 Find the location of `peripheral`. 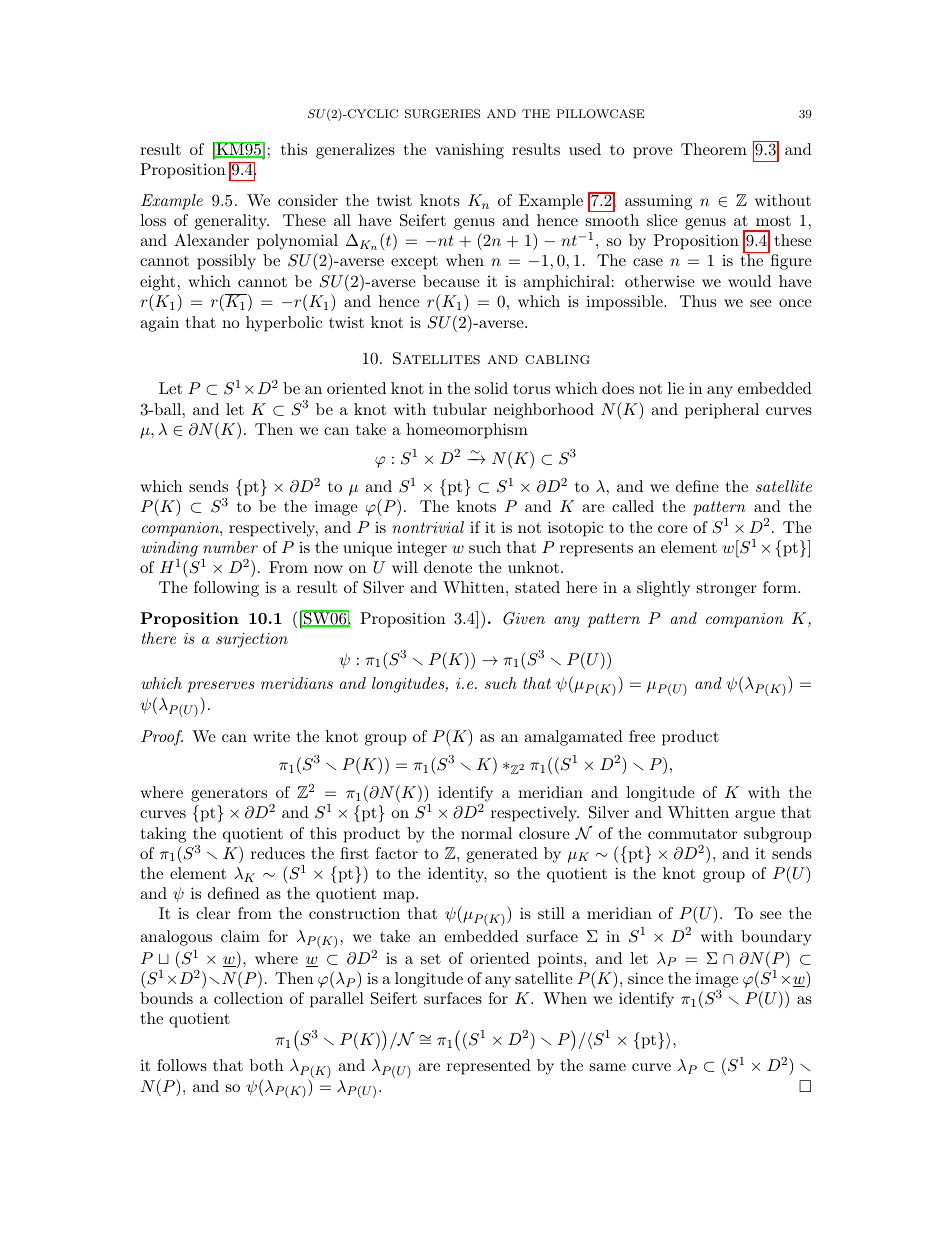

peripheral is located at coordinates (722, 411).
